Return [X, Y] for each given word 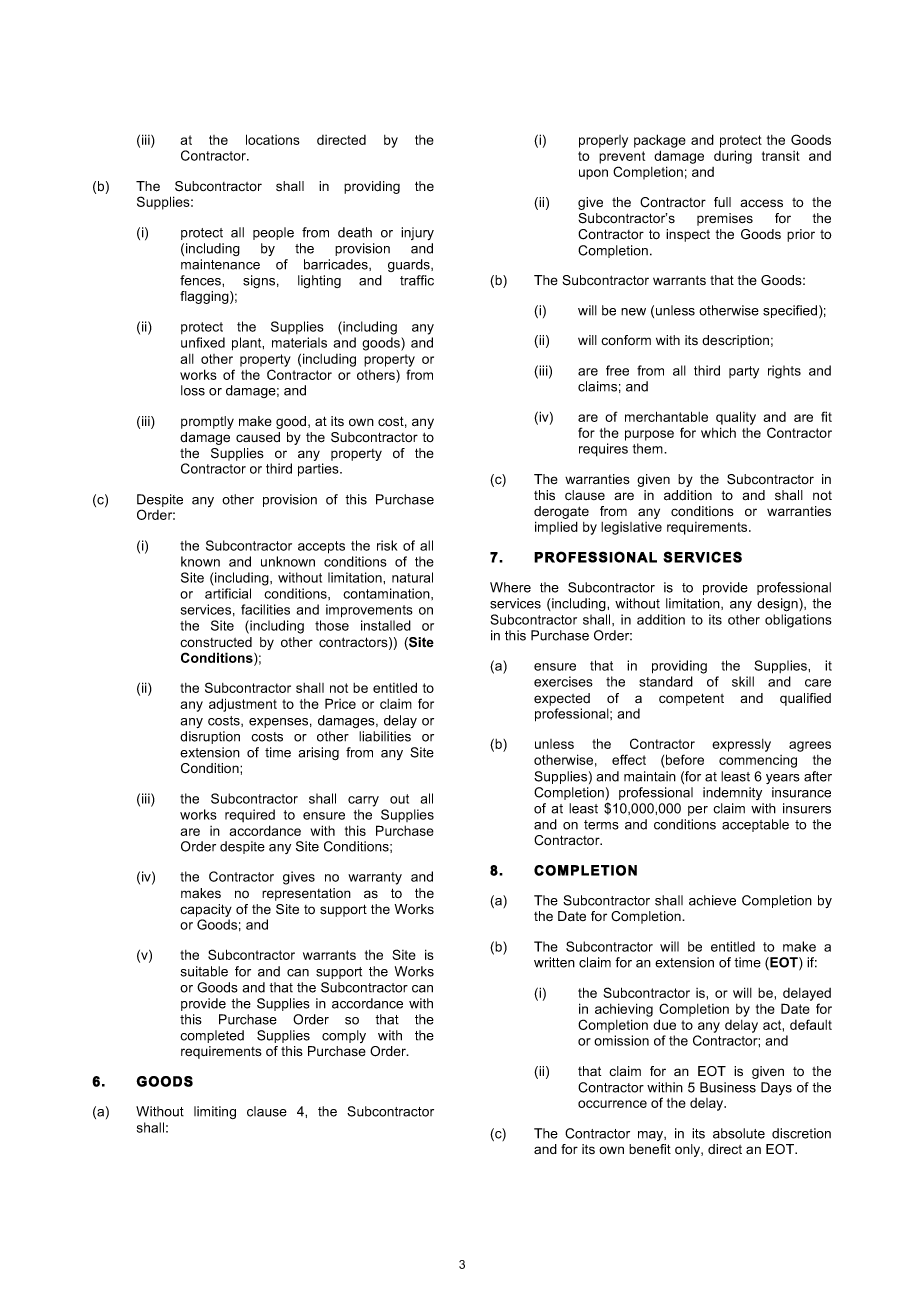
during [733, 157]
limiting [215, 1112]
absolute [739, 1133]
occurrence [612, 1104]
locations [273, 139]
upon [593, 174]
